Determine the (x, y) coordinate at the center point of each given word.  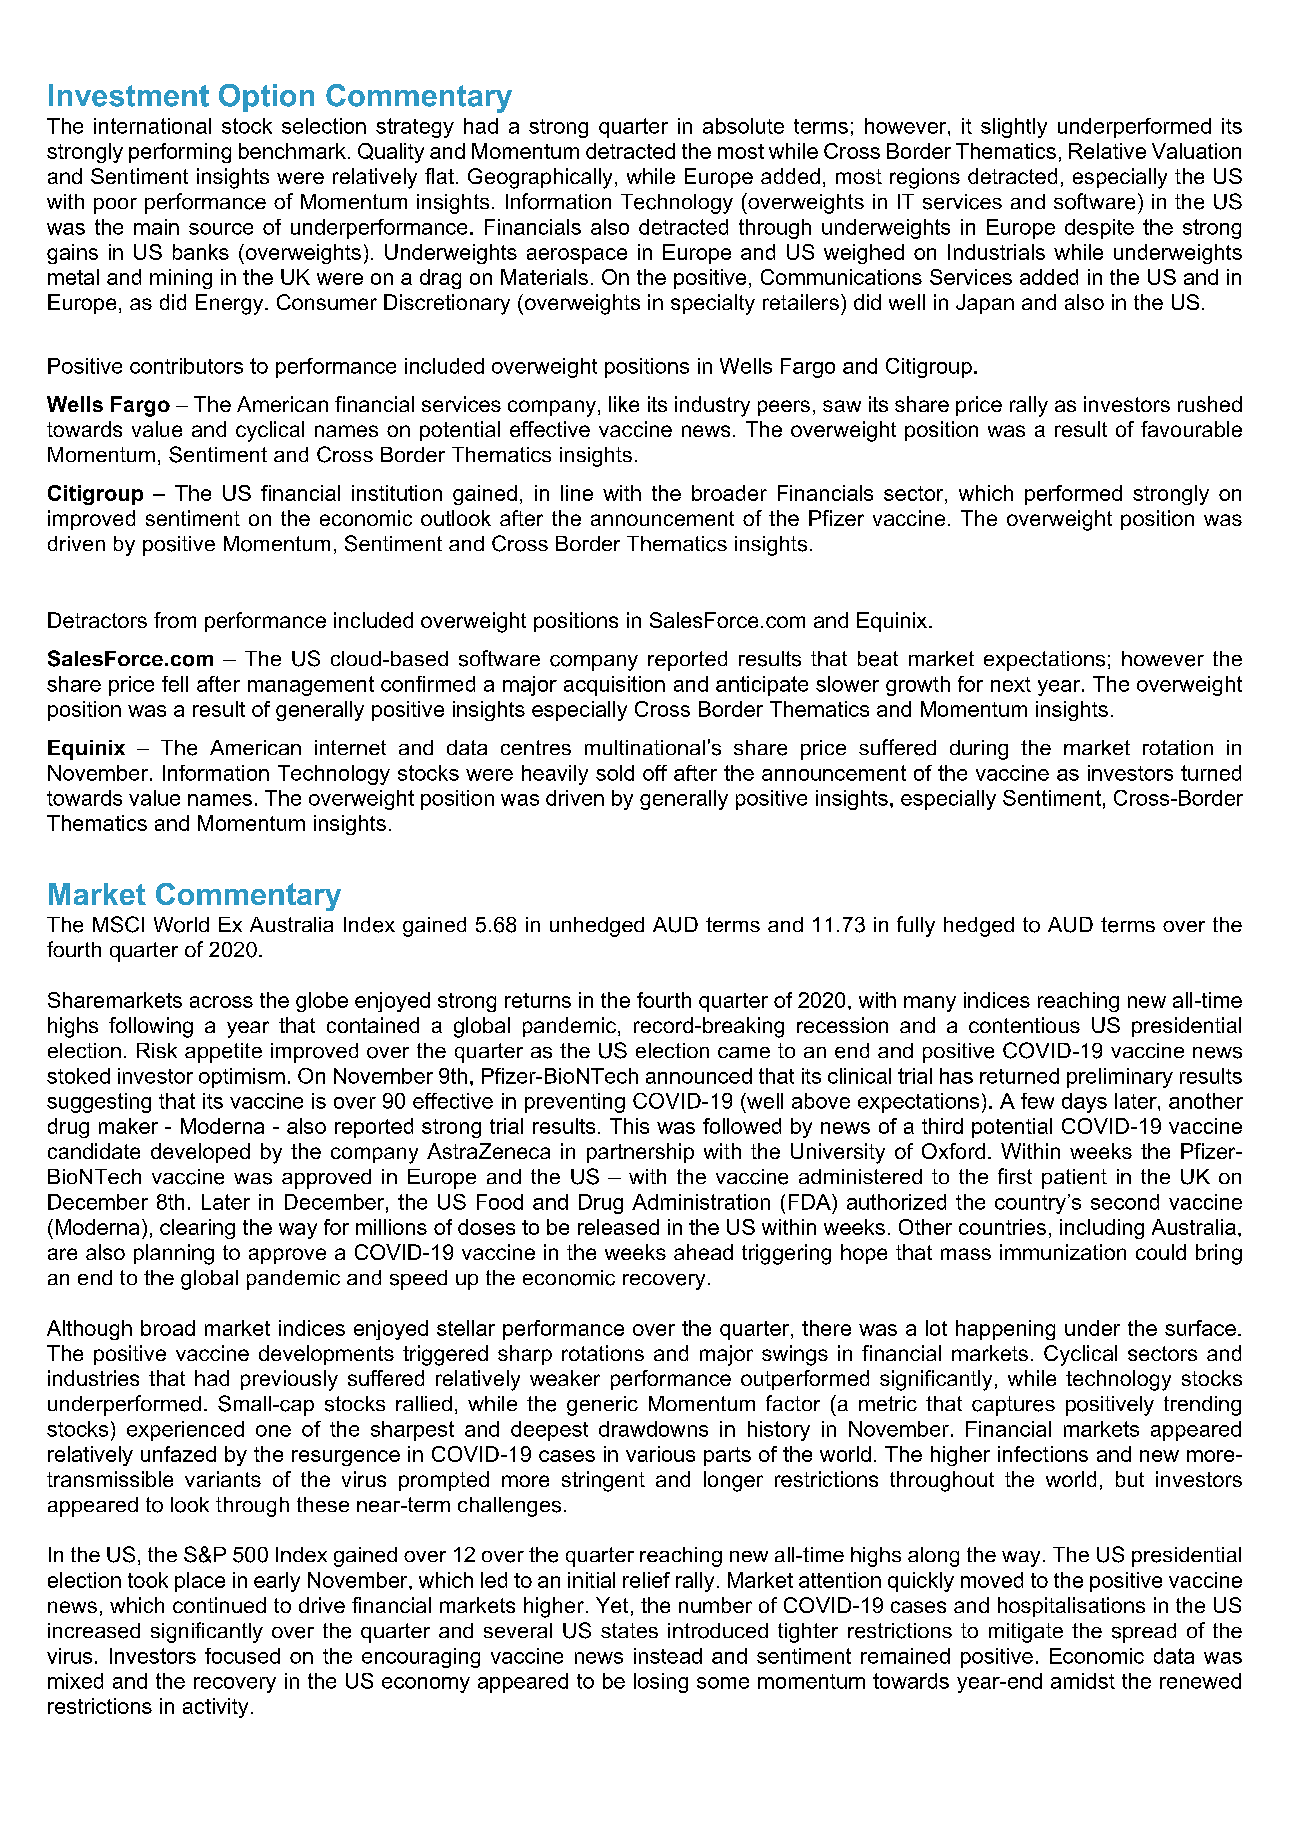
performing (180, 153)
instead (668, 1656)
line (577, 493)
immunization (1063, 1252)
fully (916, 926)
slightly (1014, 128)
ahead (703, 1252)
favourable (1191, 429)
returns (538, 1000)
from (175, 620)
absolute (743, 126)
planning (174, 1254)
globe (322, 1002)
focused (242, 1656)
